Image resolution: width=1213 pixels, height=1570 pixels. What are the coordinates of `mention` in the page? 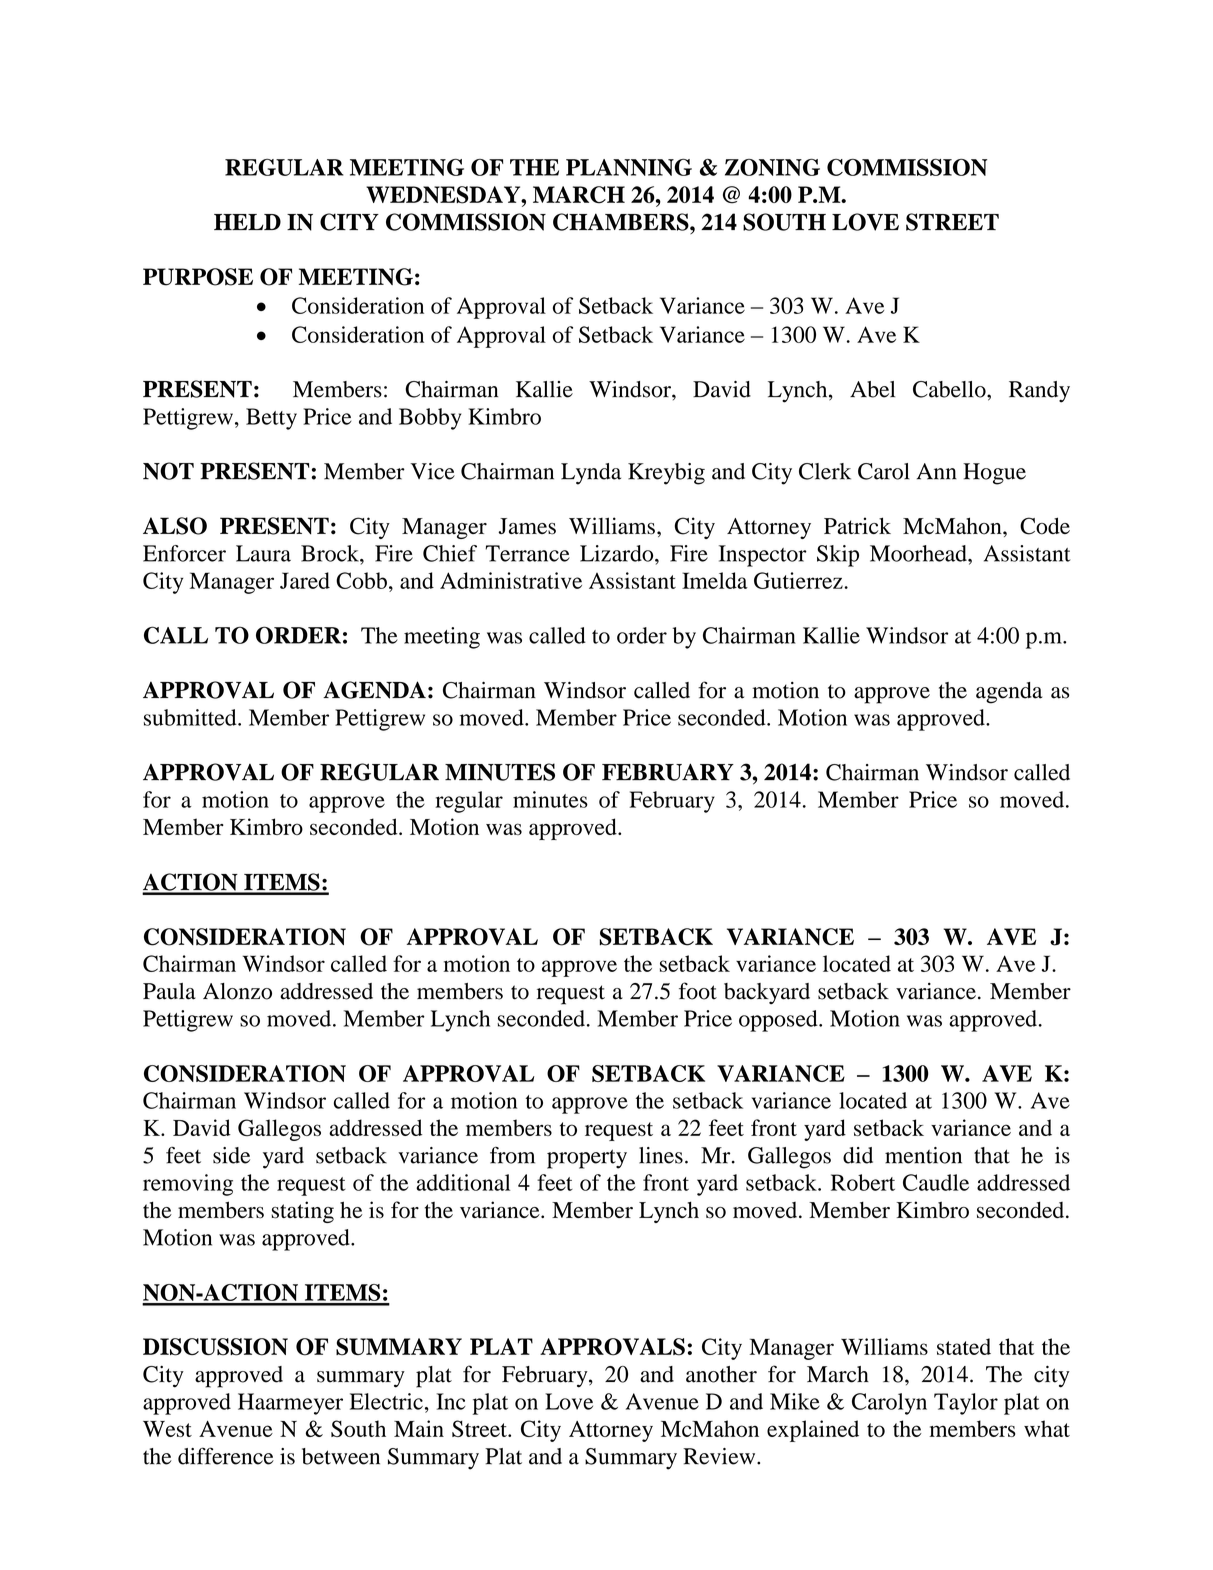 It's located at (923, 1155).
